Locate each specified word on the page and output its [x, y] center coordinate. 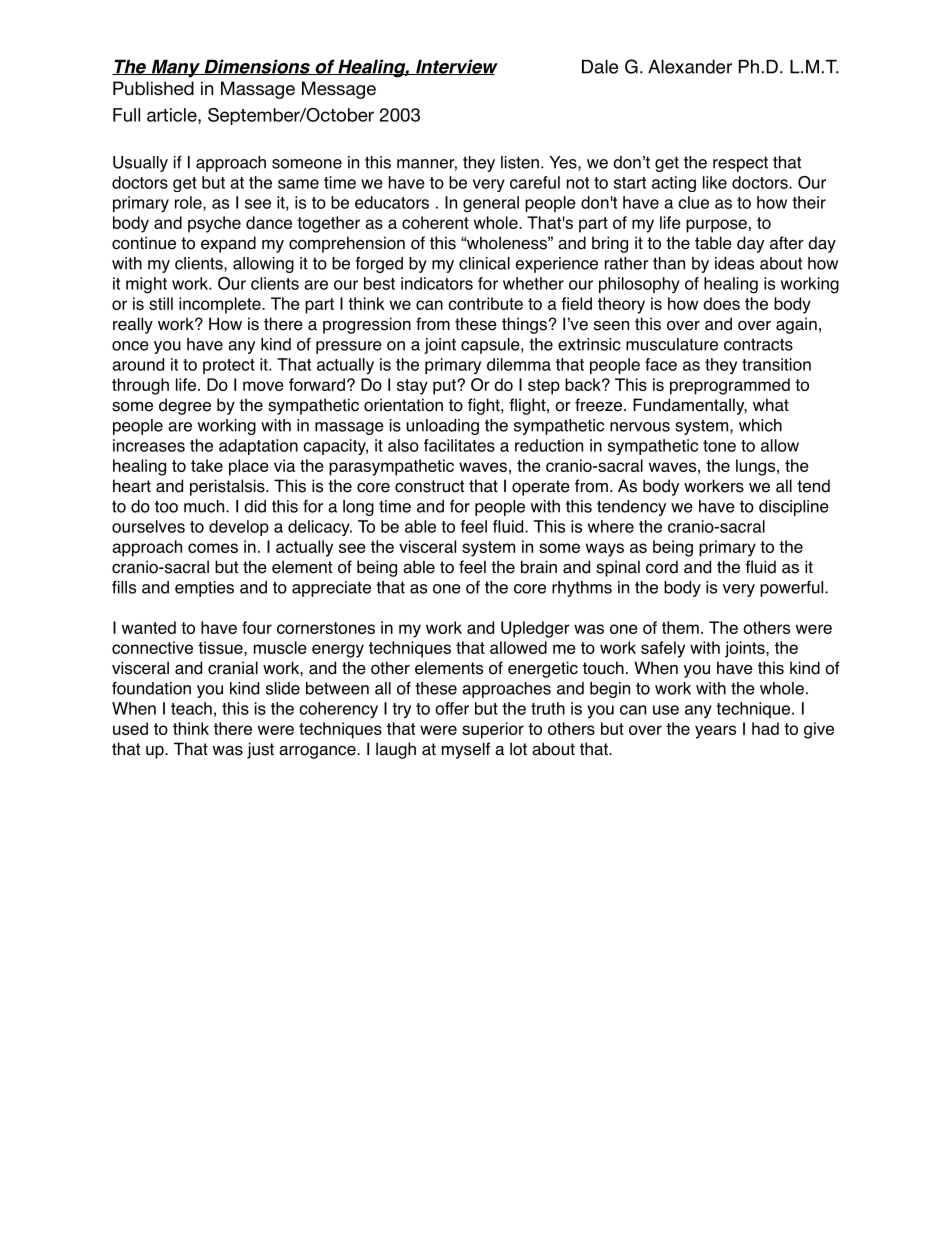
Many [175, 68]
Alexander [690, 66]
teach [191, 708]
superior [493, 730]
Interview [456, 67]
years [715, 732]
